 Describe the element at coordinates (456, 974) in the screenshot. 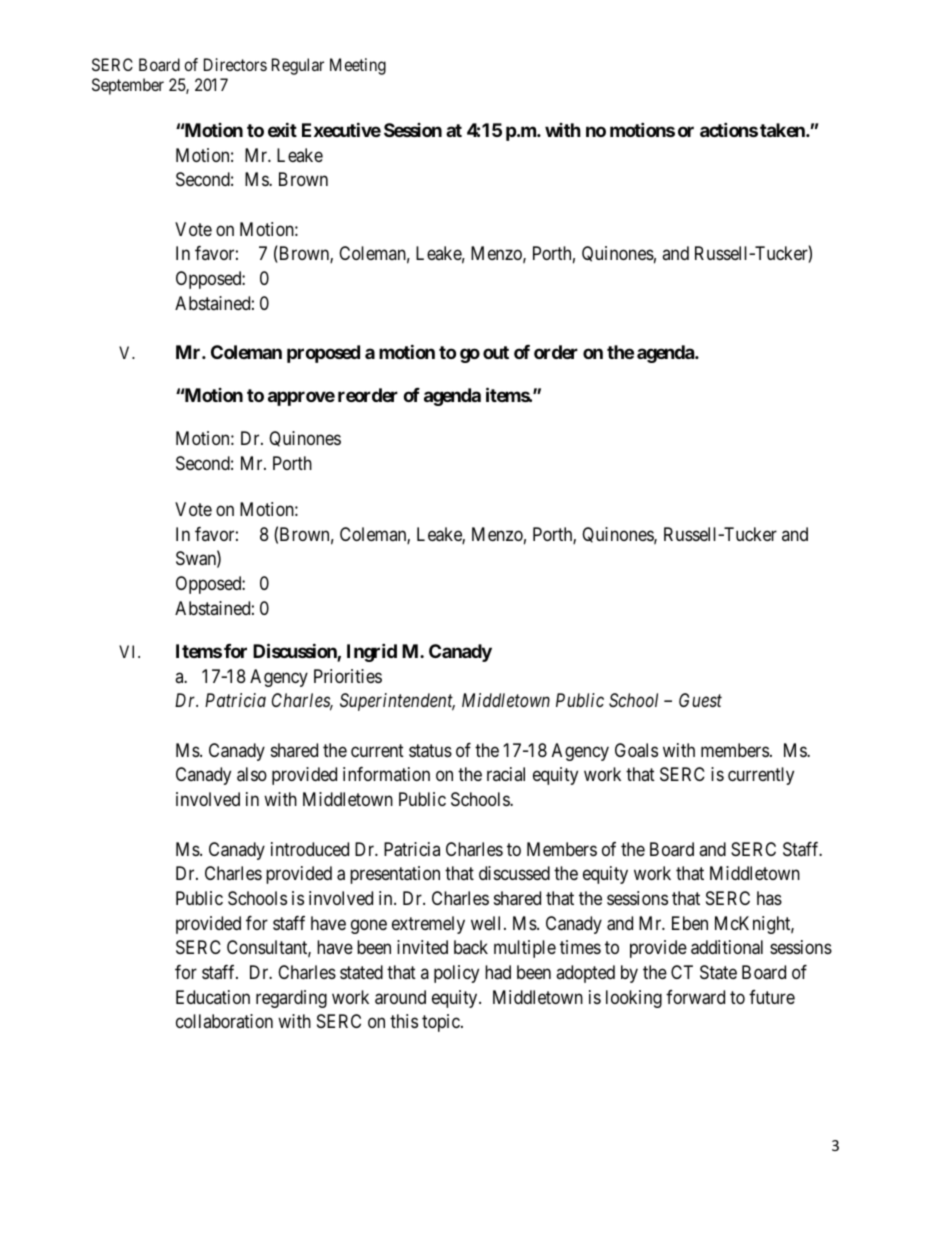

I see `policy` at that location.
